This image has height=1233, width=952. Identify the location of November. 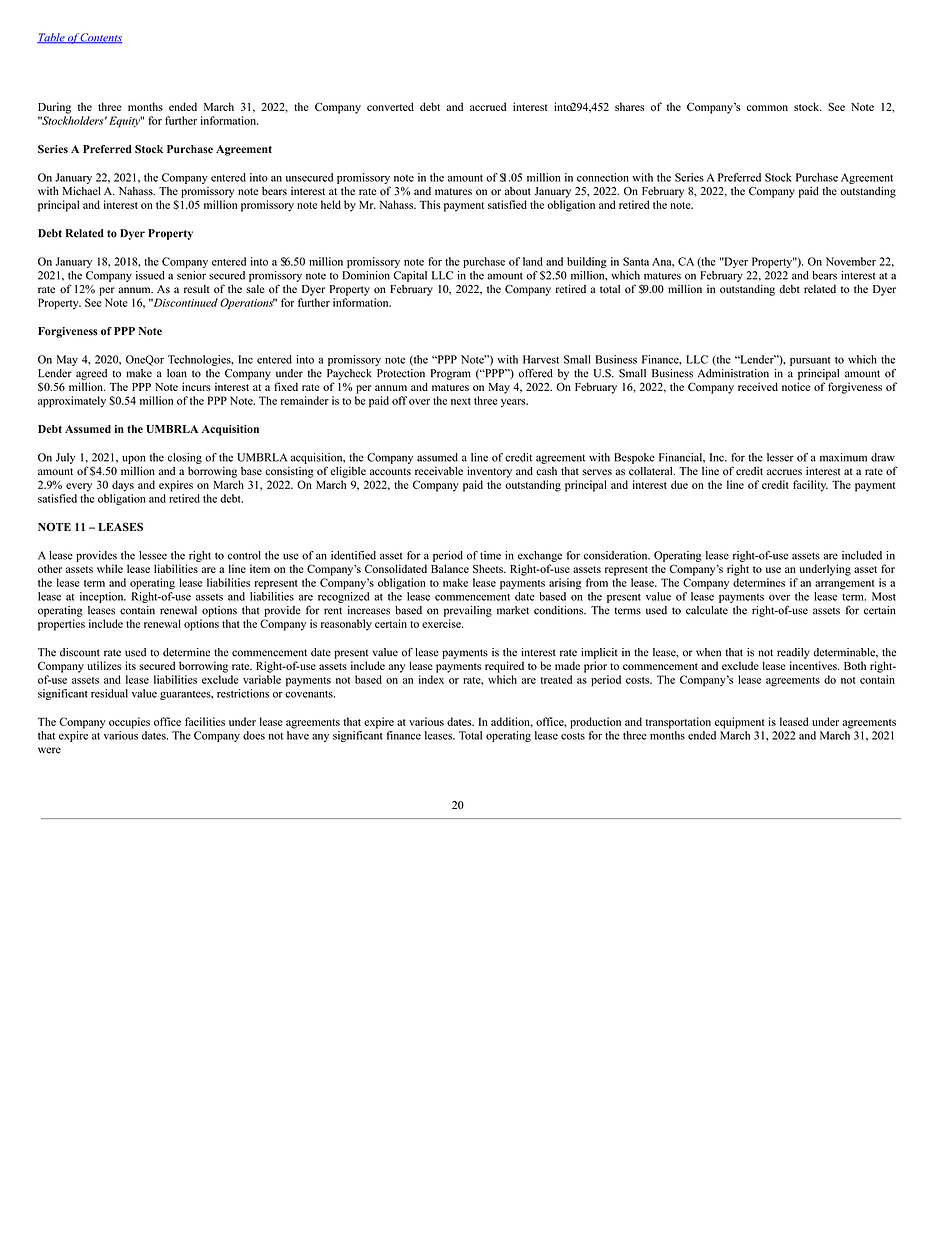
(851, 261).
